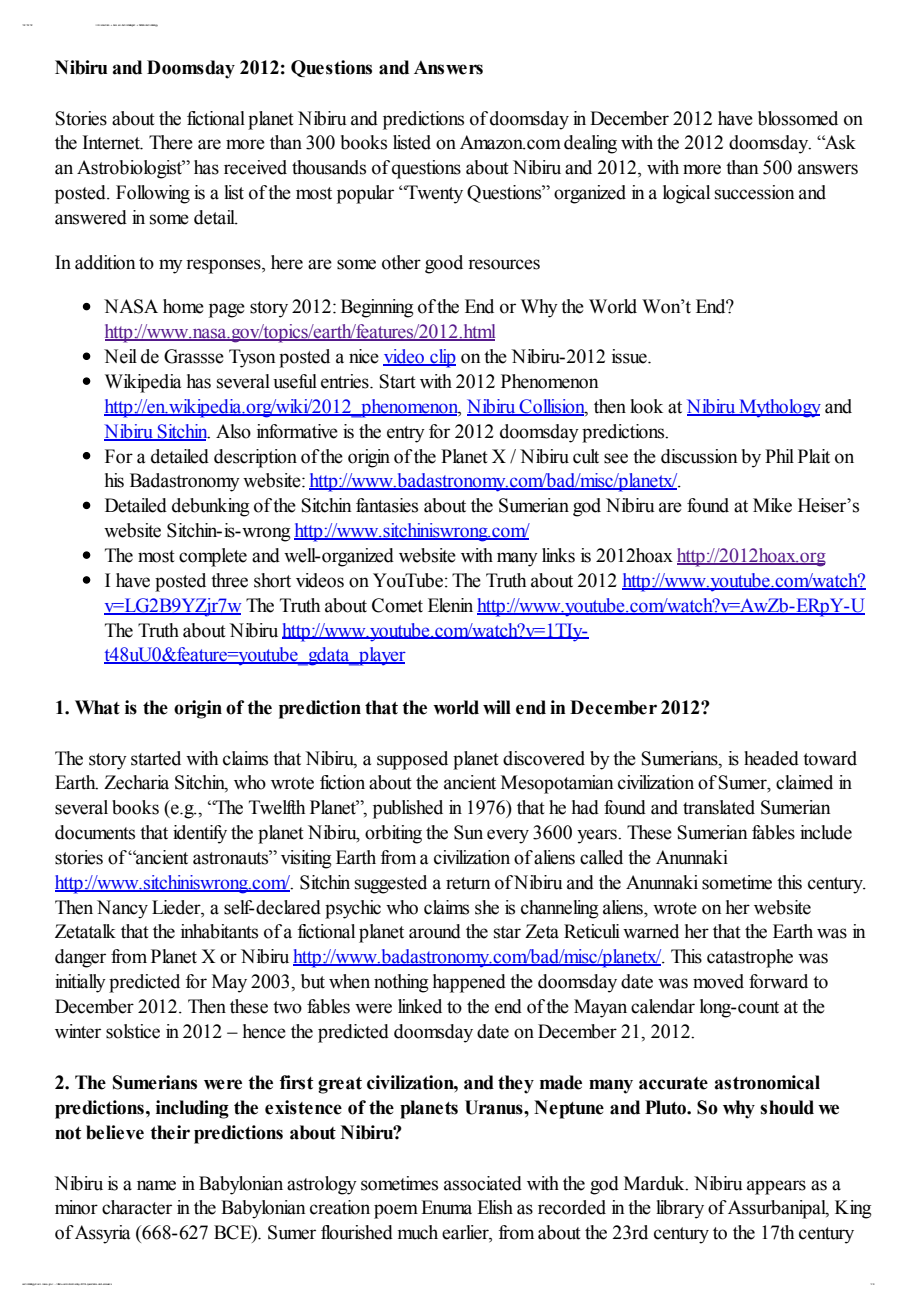  What do you see at coordinates (590, 144) in the page?
I see `dealing` at bounding box center [590, 144].
